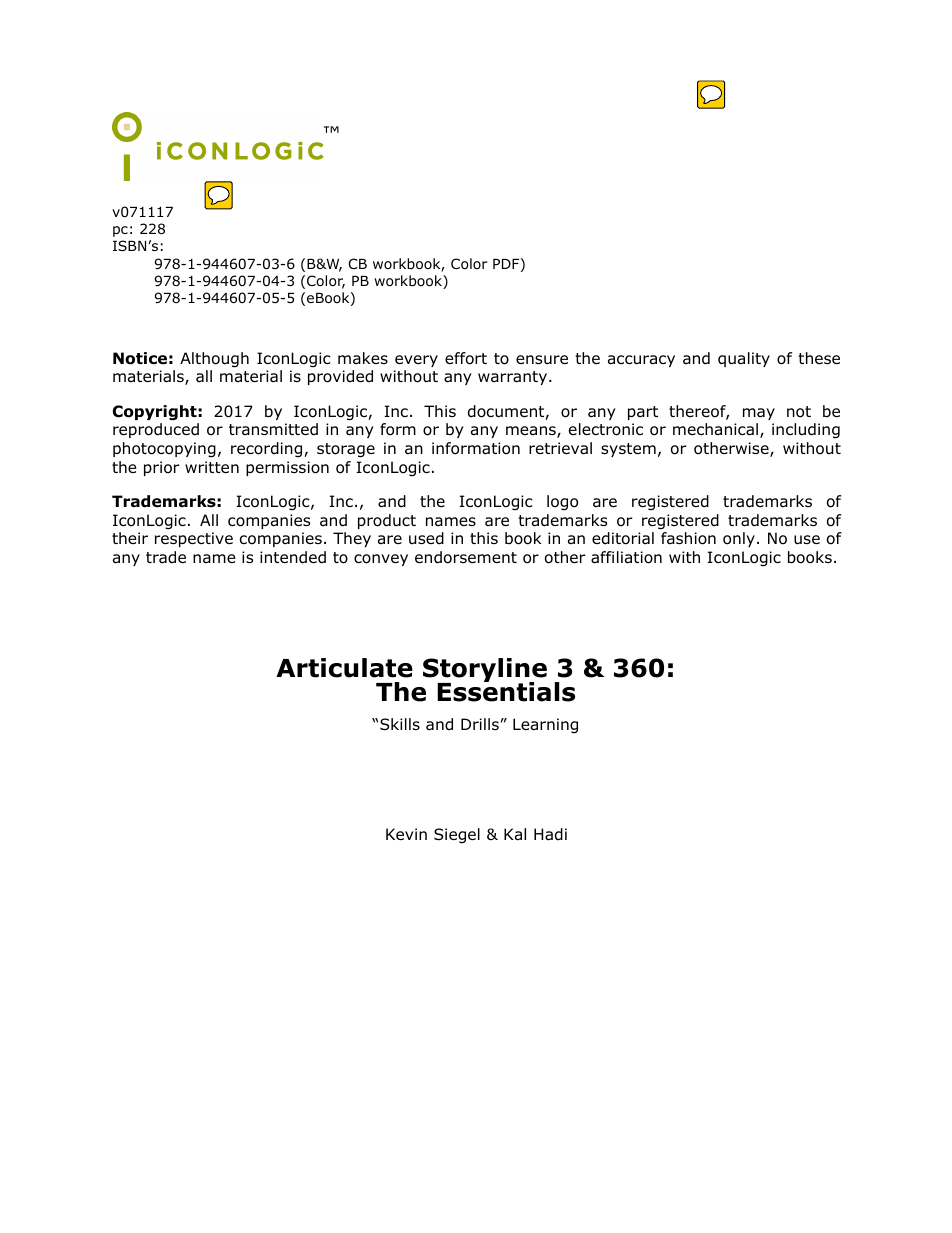 The height and width of the document is (1233, 952). I want to click on Storyline, so click(485, 671).
